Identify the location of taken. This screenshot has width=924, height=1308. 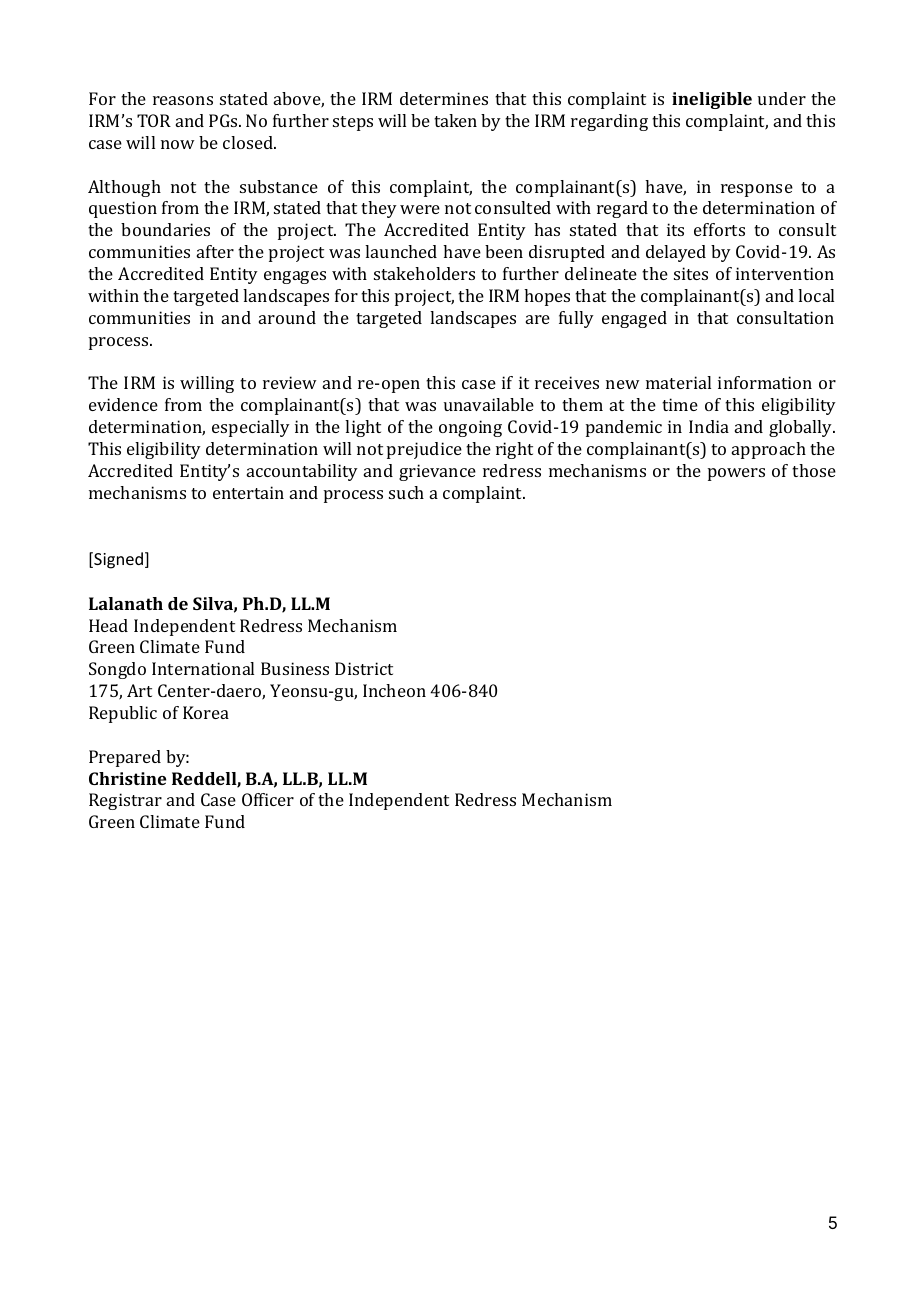
(455, 120).
